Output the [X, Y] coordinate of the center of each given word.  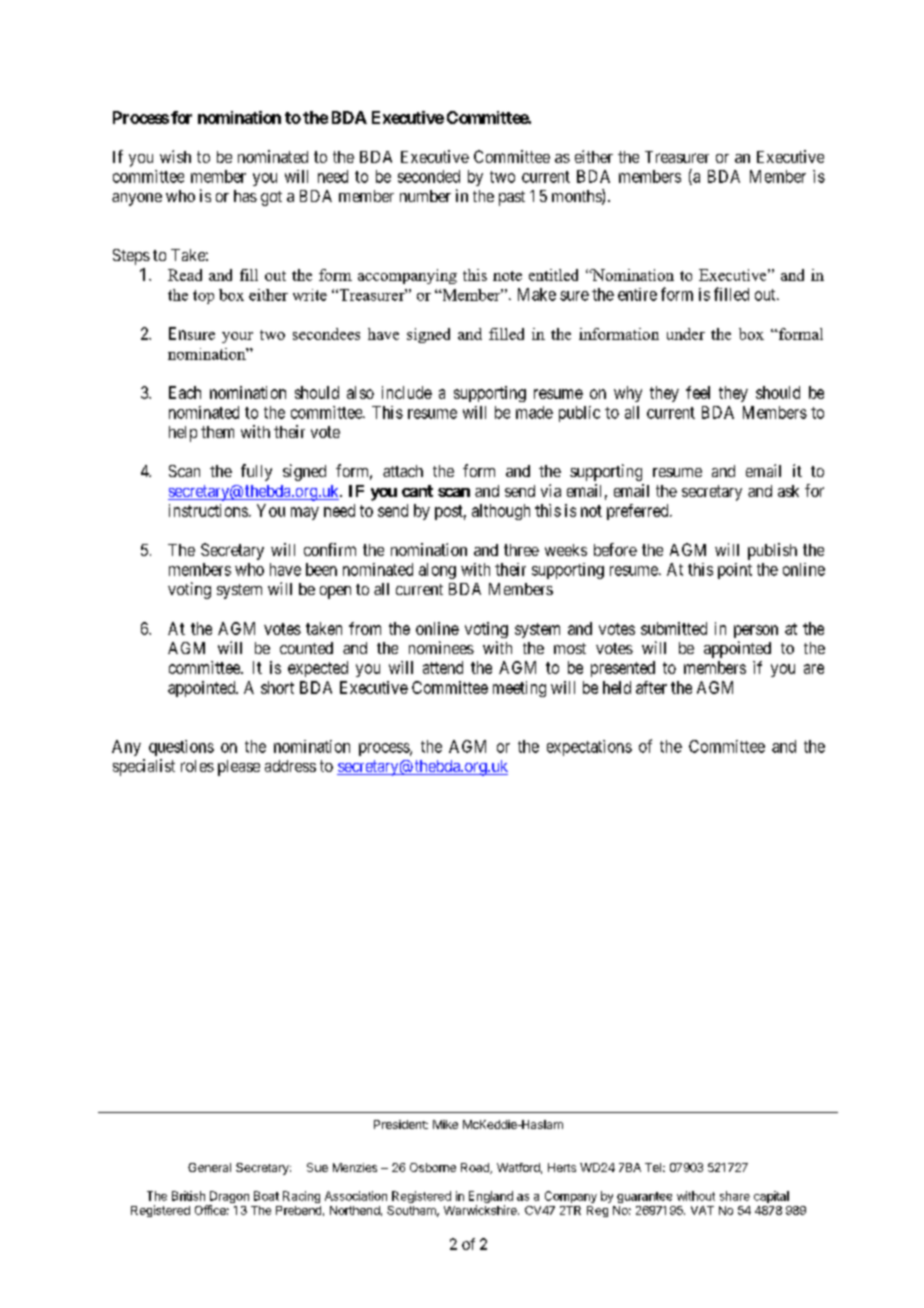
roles [197, 766]
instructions [208, 510]
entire [637, 294]
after [651, 687]
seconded [429, 176]
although [501, 512]
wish [175, 156]
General [209, 1167]
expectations [589, 748]
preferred [639, 512]
